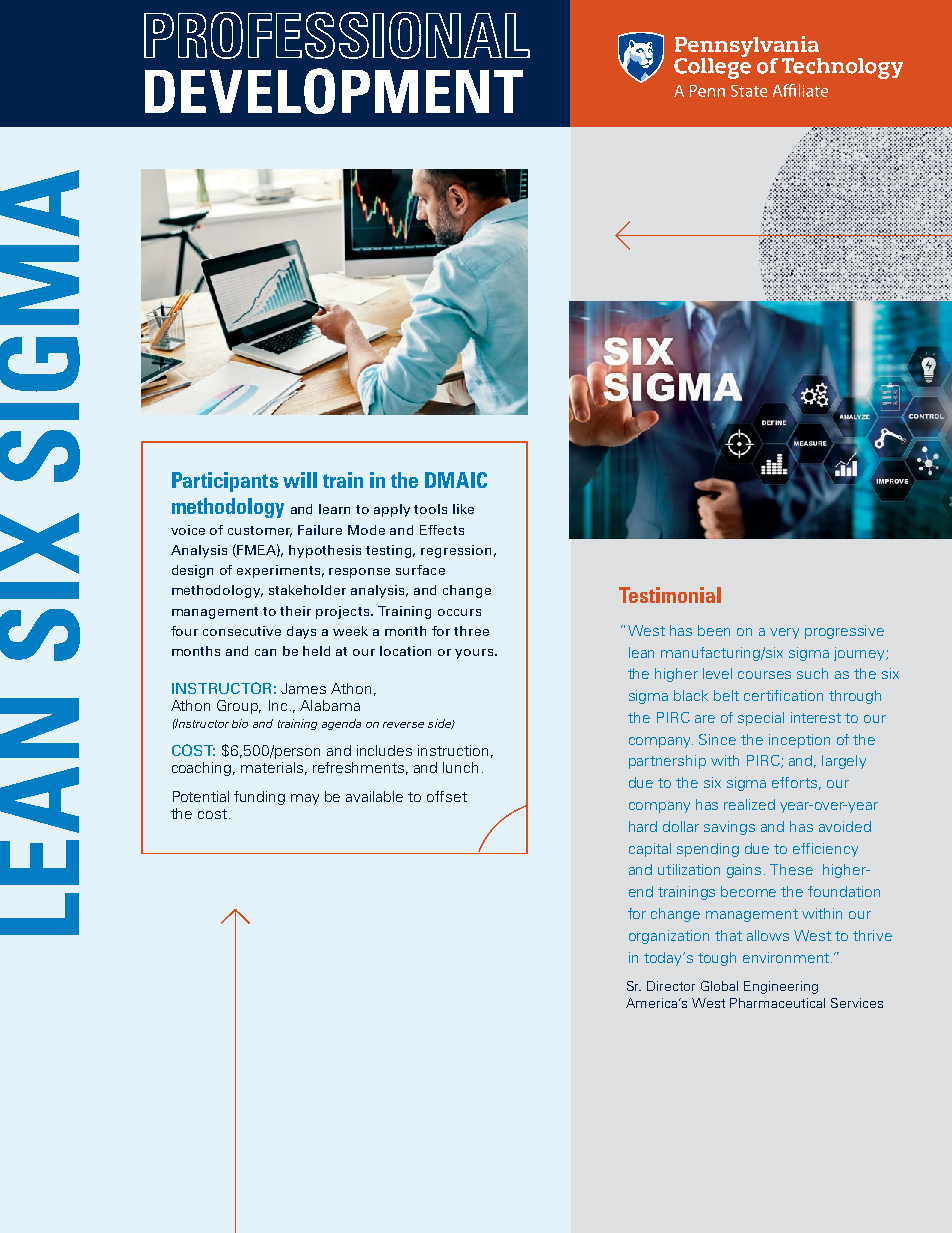  Describe the element at coordinates (334, 91) in the image. I see `DEVELOPMENT` at that location.
